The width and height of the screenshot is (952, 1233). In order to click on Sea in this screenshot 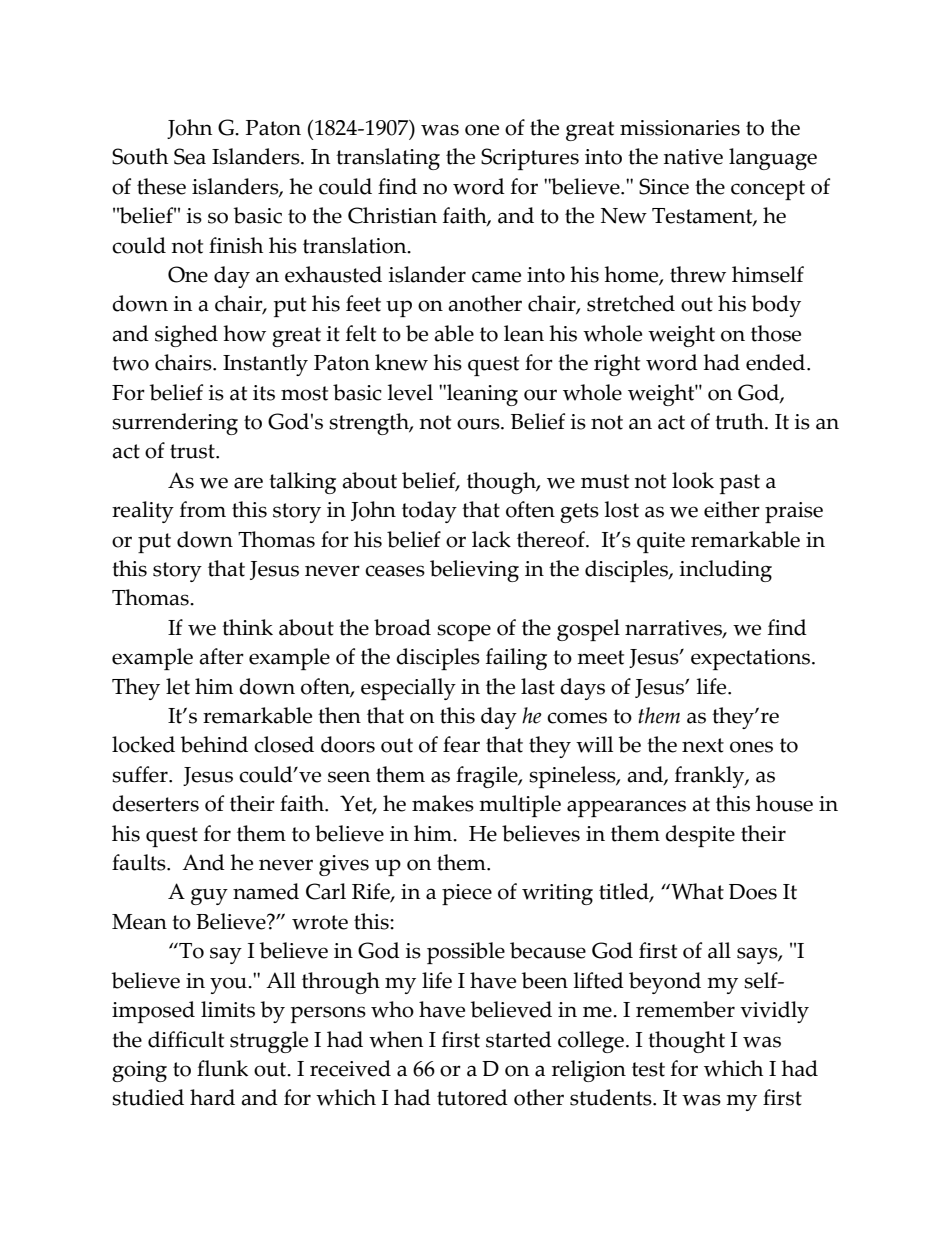, I will do `click(190, 156)`.
